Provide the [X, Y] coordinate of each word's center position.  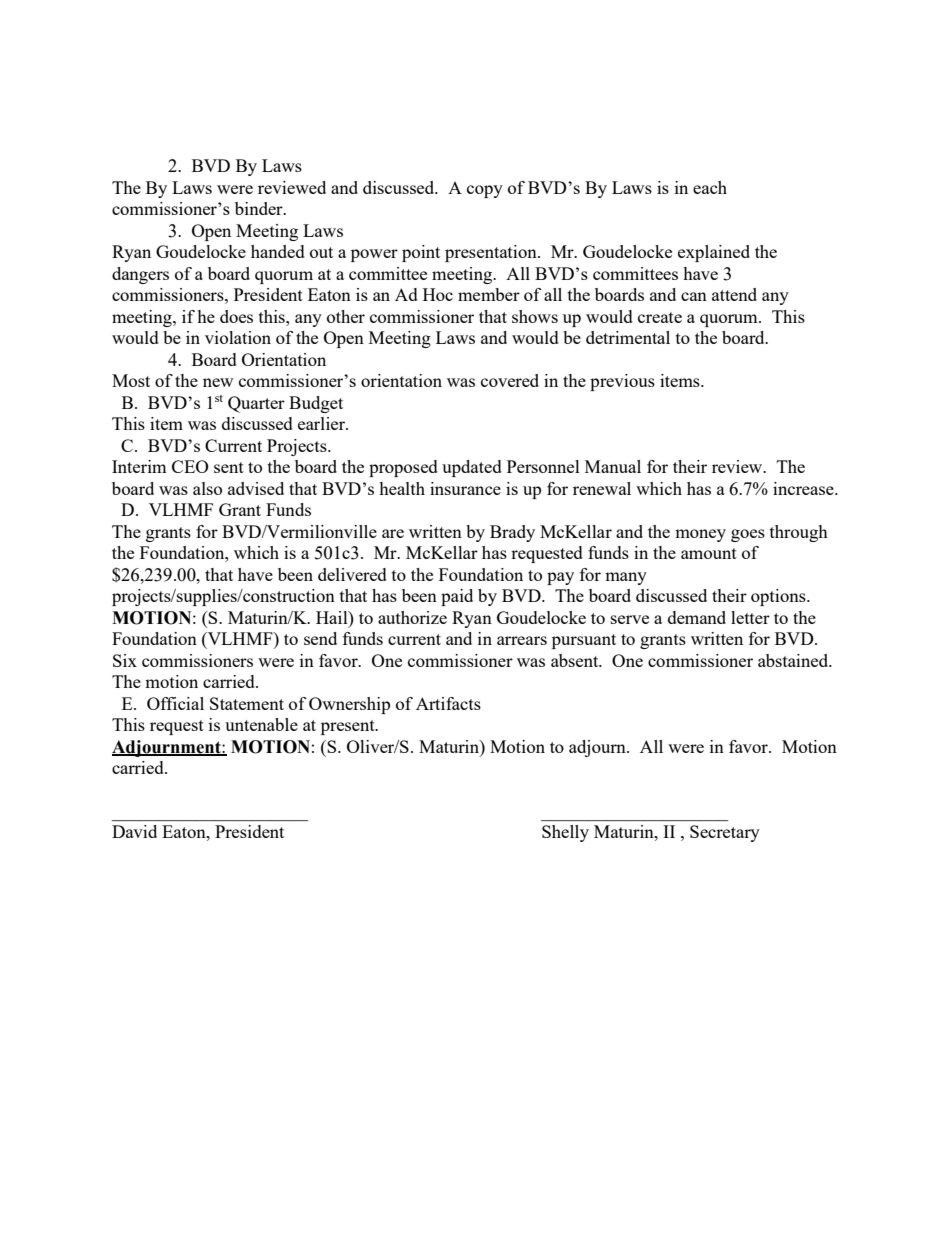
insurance [465, 488]
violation [238, 337]
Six [125, 660]
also [207, 488]
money [700, 535]
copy [485, 191]
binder [260, 208]
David [134, 831]
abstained [794, 660]
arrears [522, 640]
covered [510, 380]
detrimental [628, 337]
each [710, 187]
